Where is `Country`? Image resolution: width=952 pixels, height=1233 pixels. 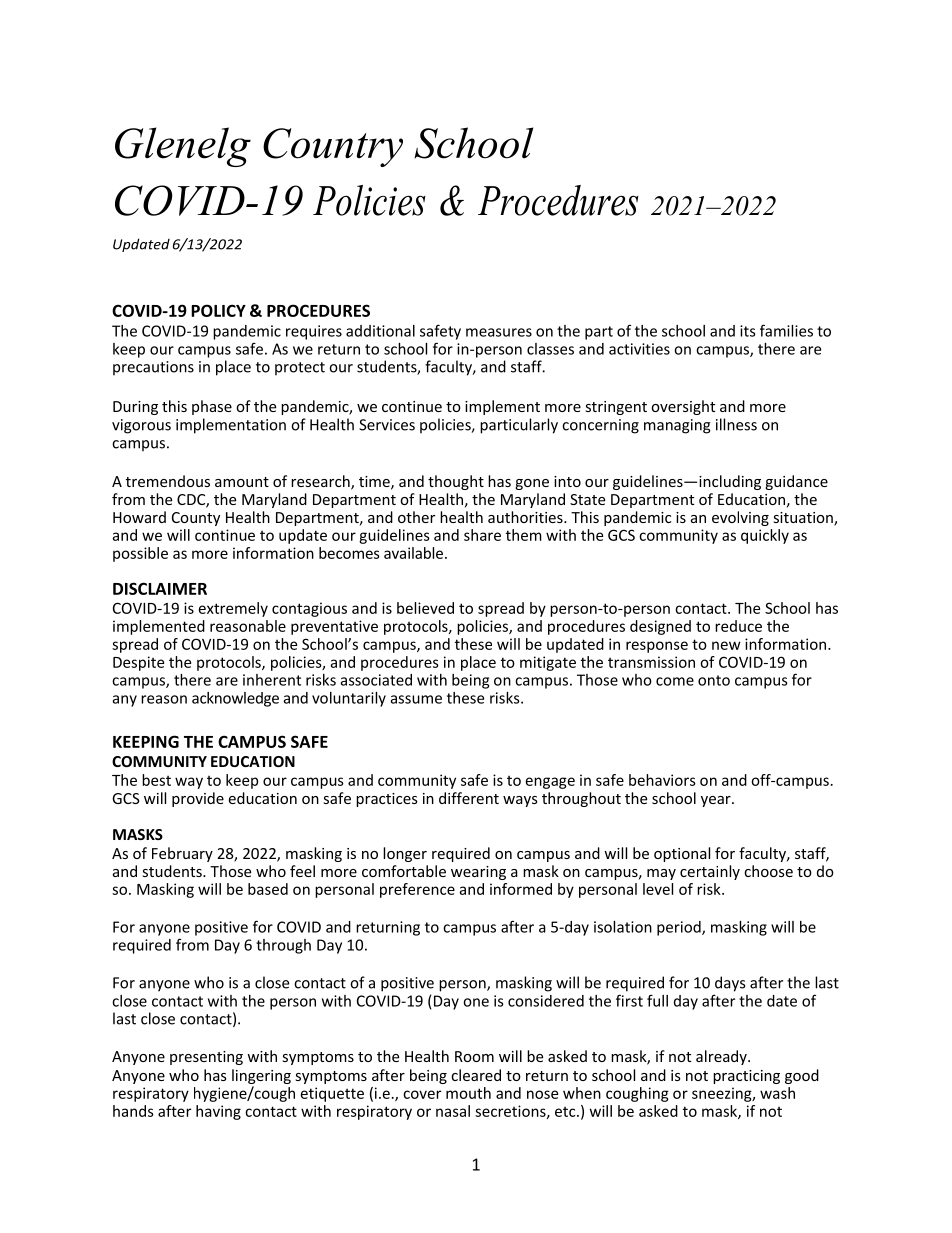 Country is located at coordinates (333, 147).
